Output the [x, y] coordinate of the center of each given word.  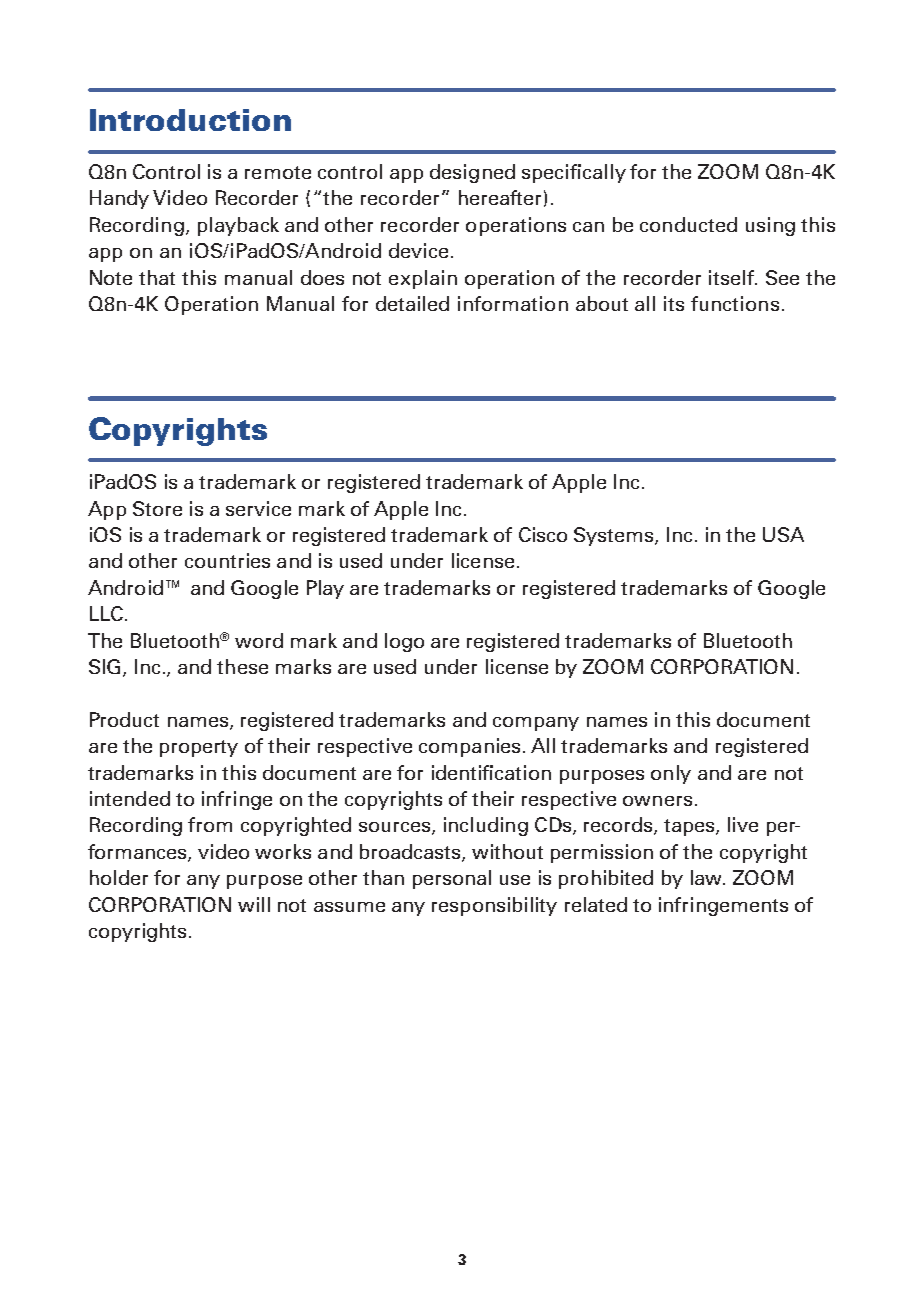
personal [452, 879]
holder [119, 877]
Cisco [543, 534]
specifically [574, 173]
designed [472, 173]
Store [157, 508]
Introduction [190, 120]
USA [783, 534]
